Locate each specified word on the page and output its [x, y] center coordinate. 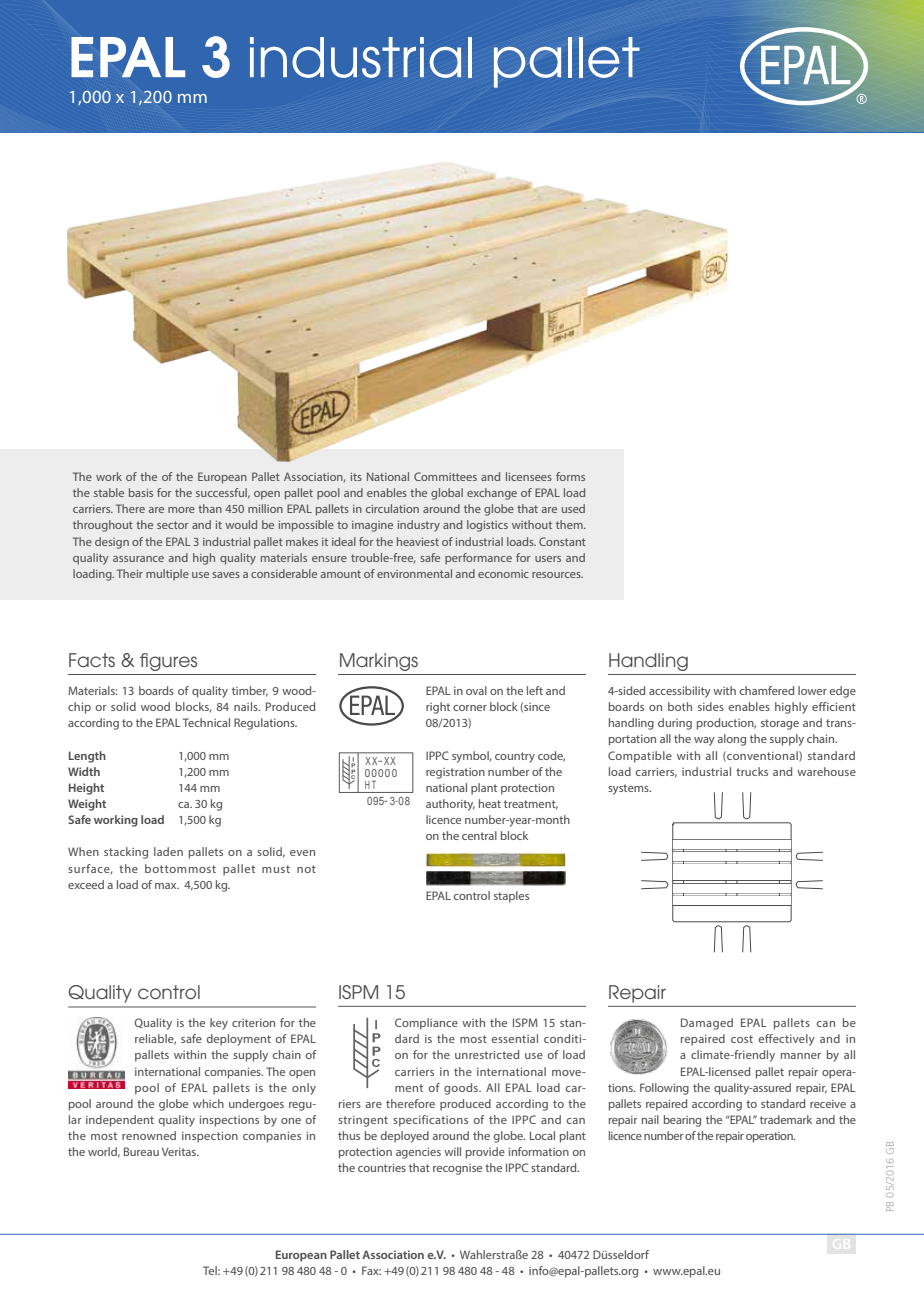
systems [629, 789]
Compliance [426, 1024]
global [447, 494]
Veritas [180, 1151]
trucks [752, 771]
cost [742, 1039]
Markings [379, 662]
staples [511, 897]
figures [168, 662]
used [573, 508]
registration [455, 773]
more [181, 510]
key [219, 1024]
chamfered [767, 690]
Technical [206, 722]
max [167, 886]
